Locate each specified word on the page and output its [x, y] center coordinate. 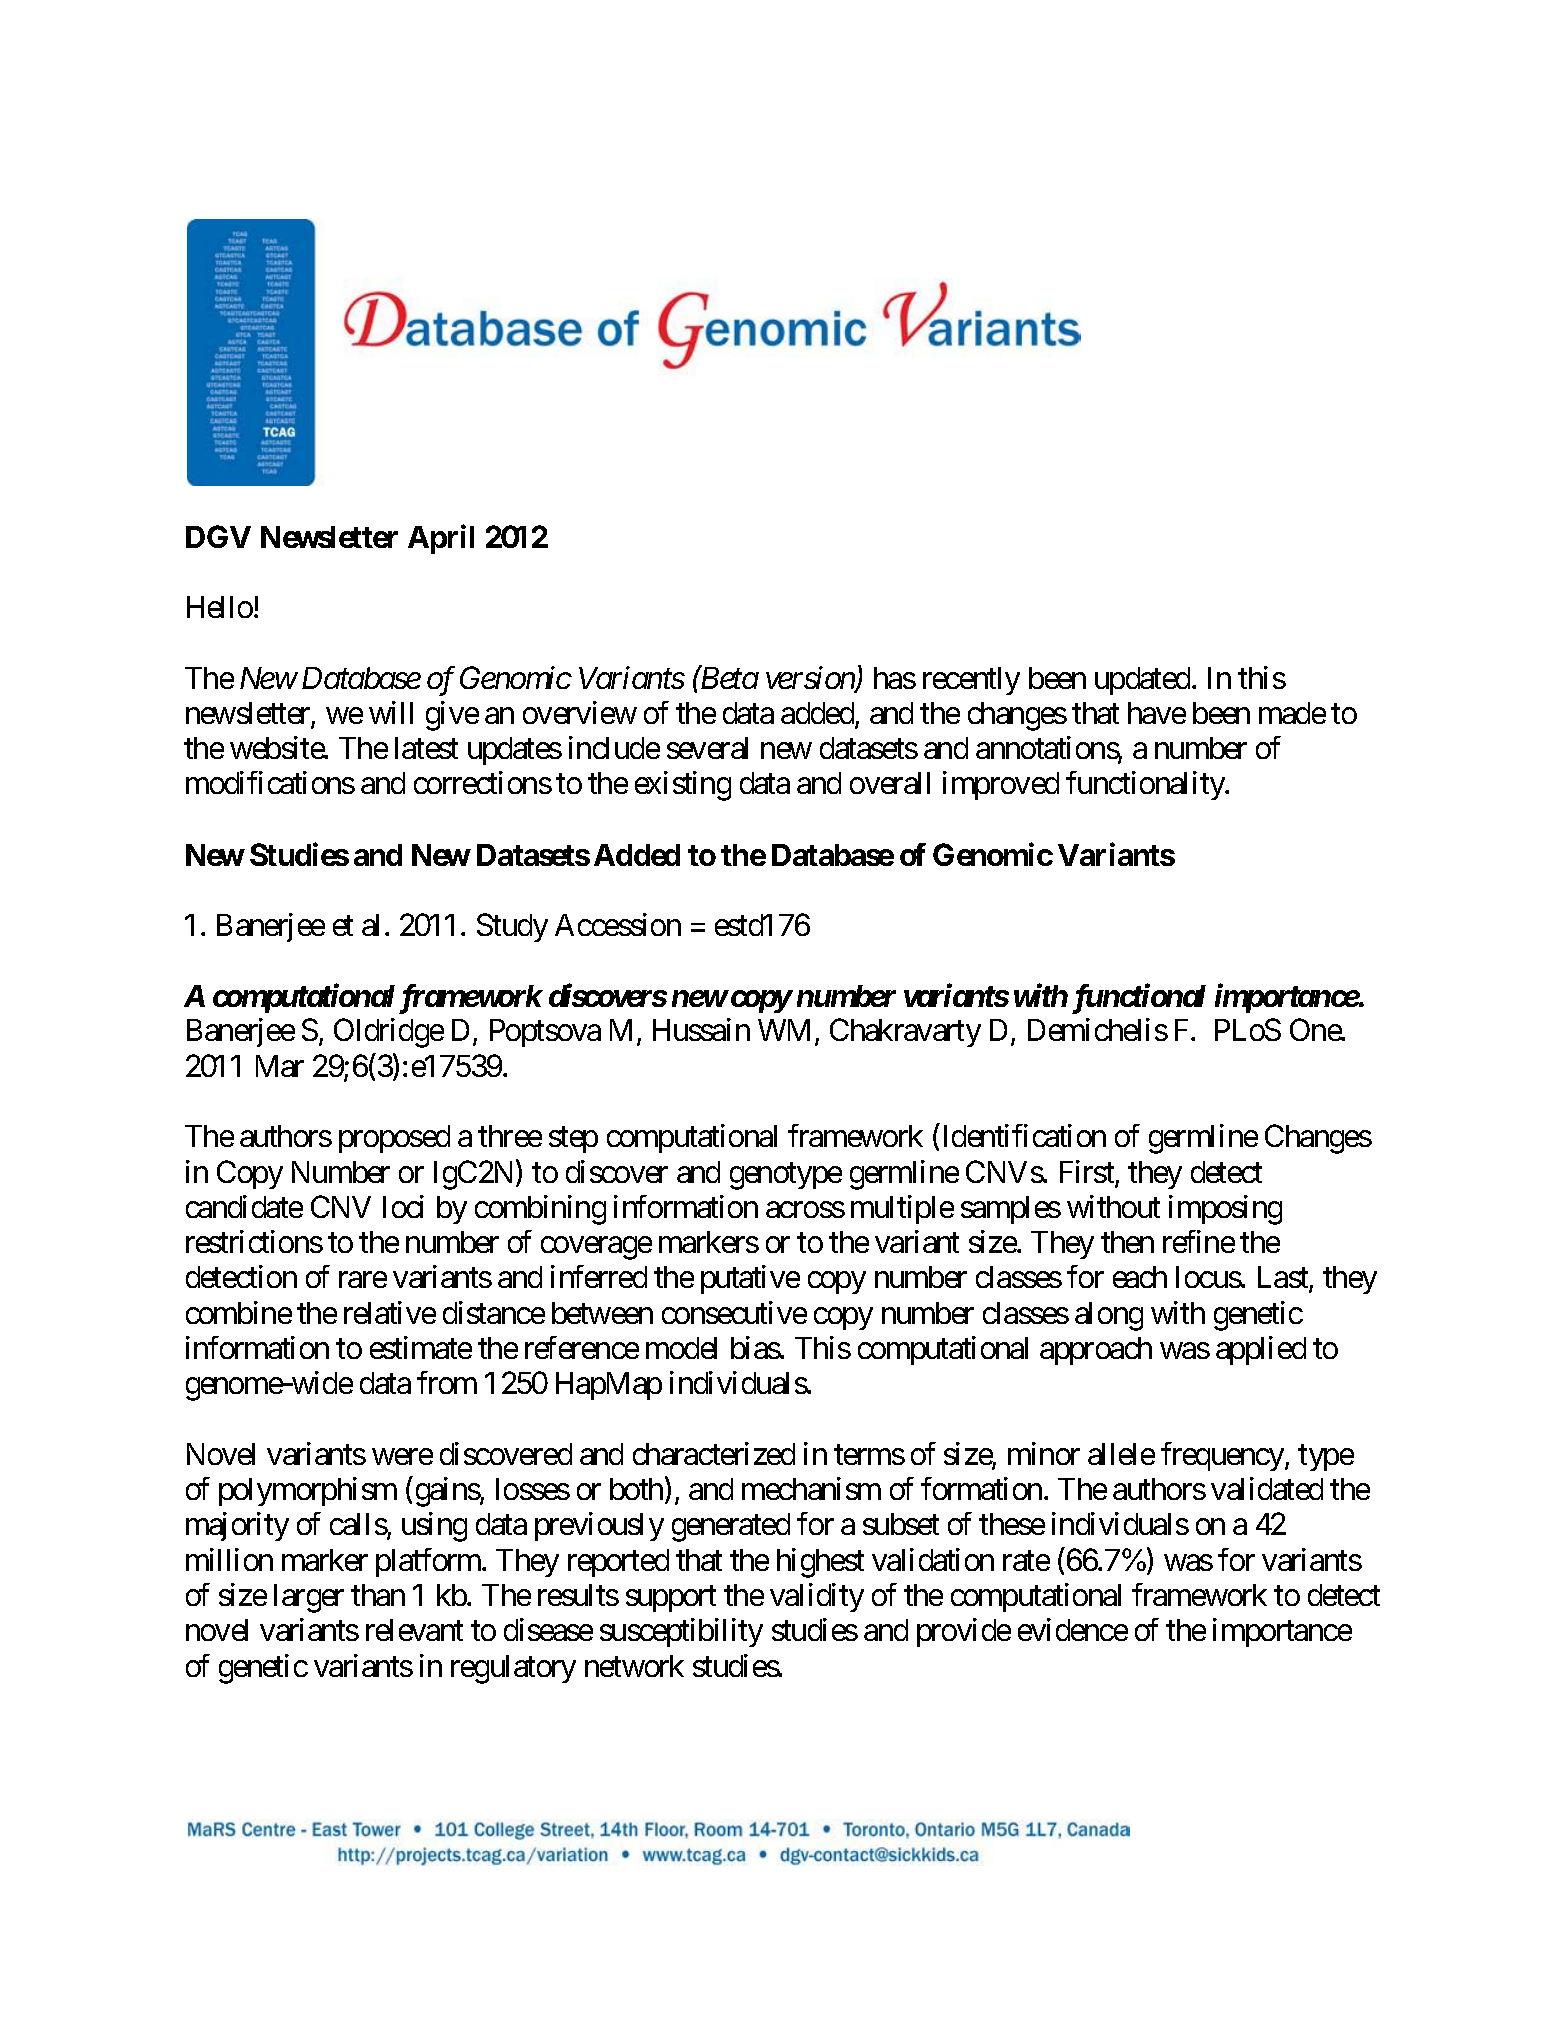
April [441, 539]
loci [403, 1206]
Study [512, 927]
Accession [618, 924]
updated [1144, 681]
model [681, 1348]
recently [971, 681]
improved [1001, 786]
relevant [414, 1630]
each [1140, 1277]
